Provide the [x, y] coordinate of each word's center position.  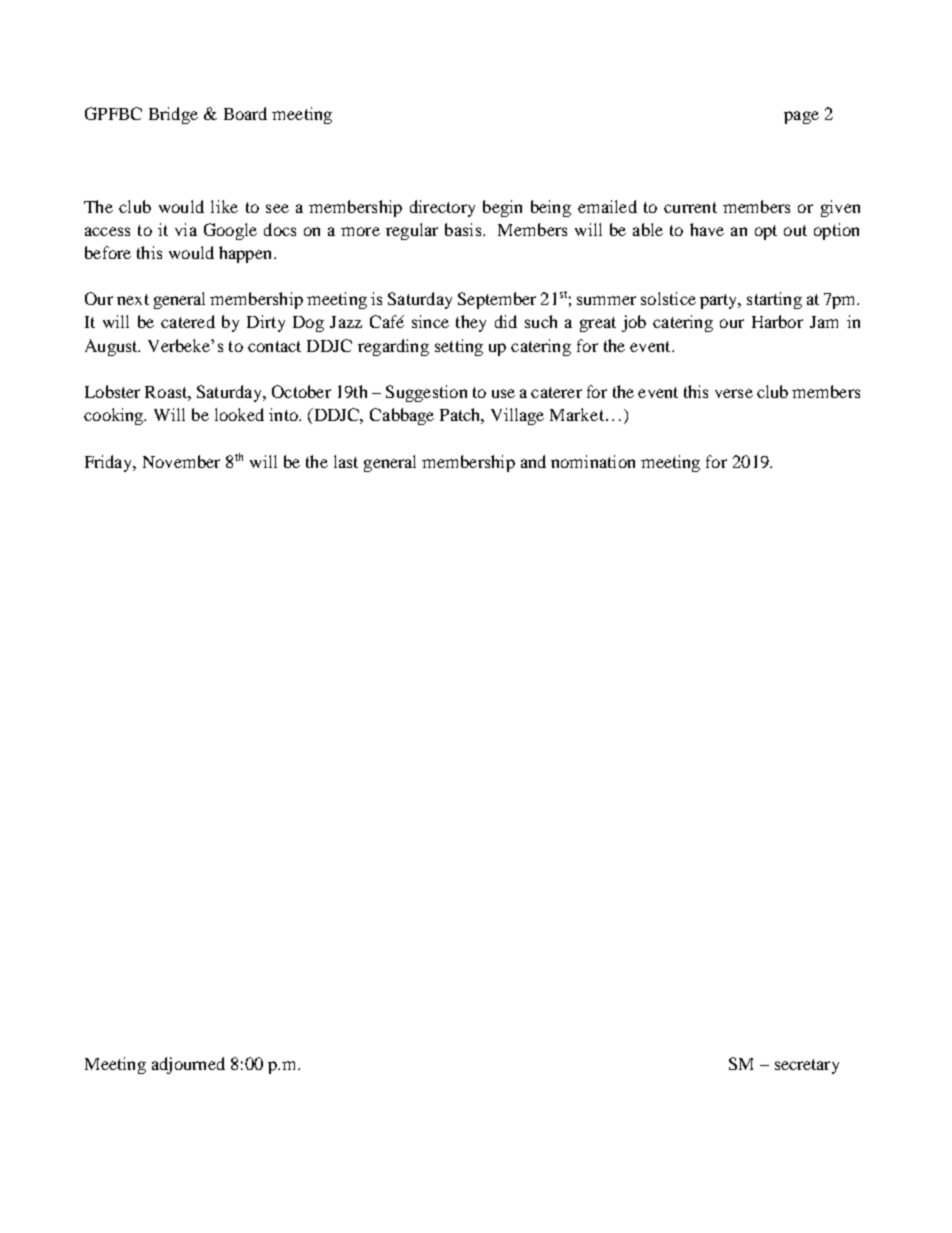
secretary [807, 1066]
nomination [593, 461]
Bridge [173, 115]
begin [502, 208]
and [533, 461]
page [801, 117]
